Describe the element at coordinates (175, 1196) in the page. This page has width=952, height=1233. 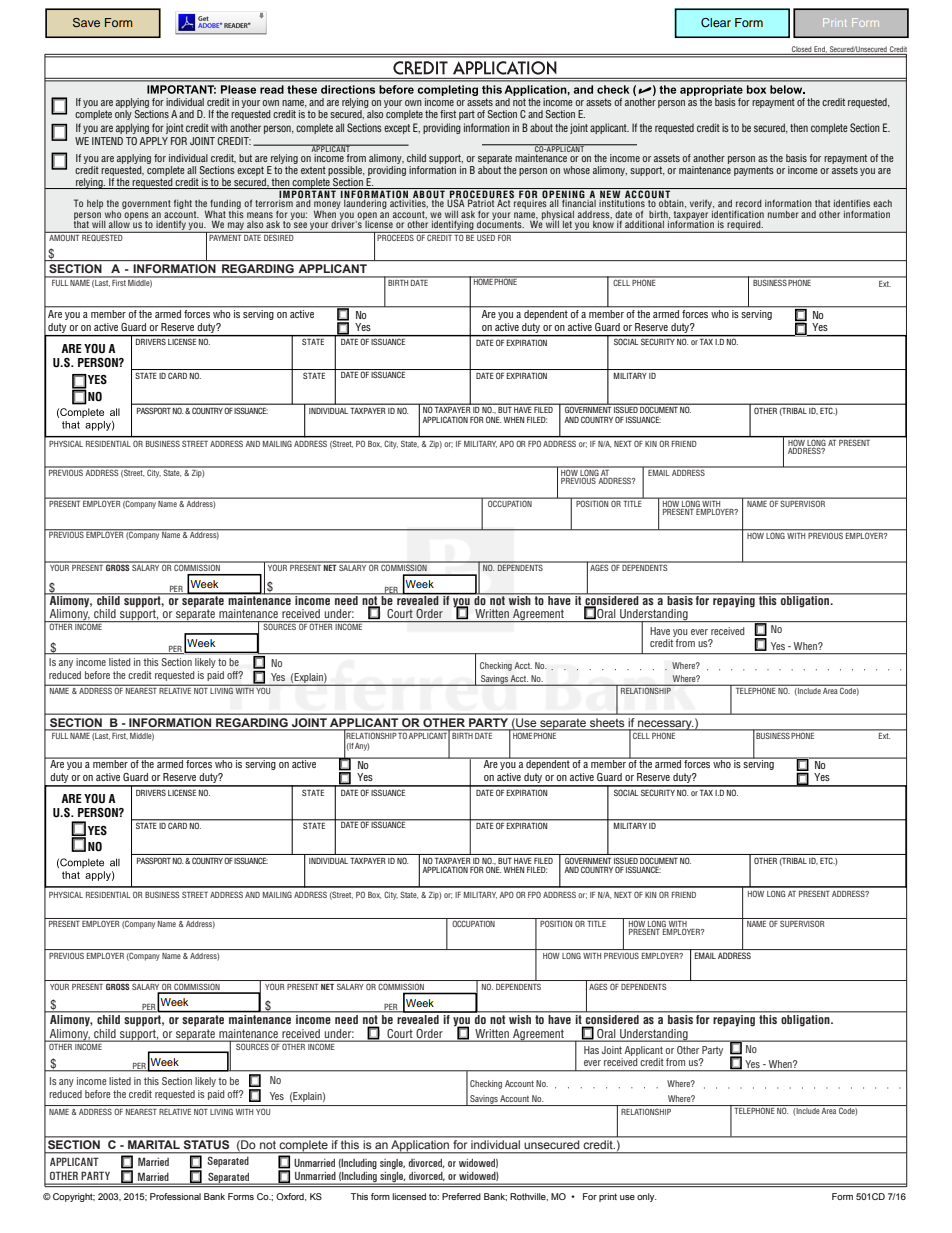
I see `Professional` at that location.
